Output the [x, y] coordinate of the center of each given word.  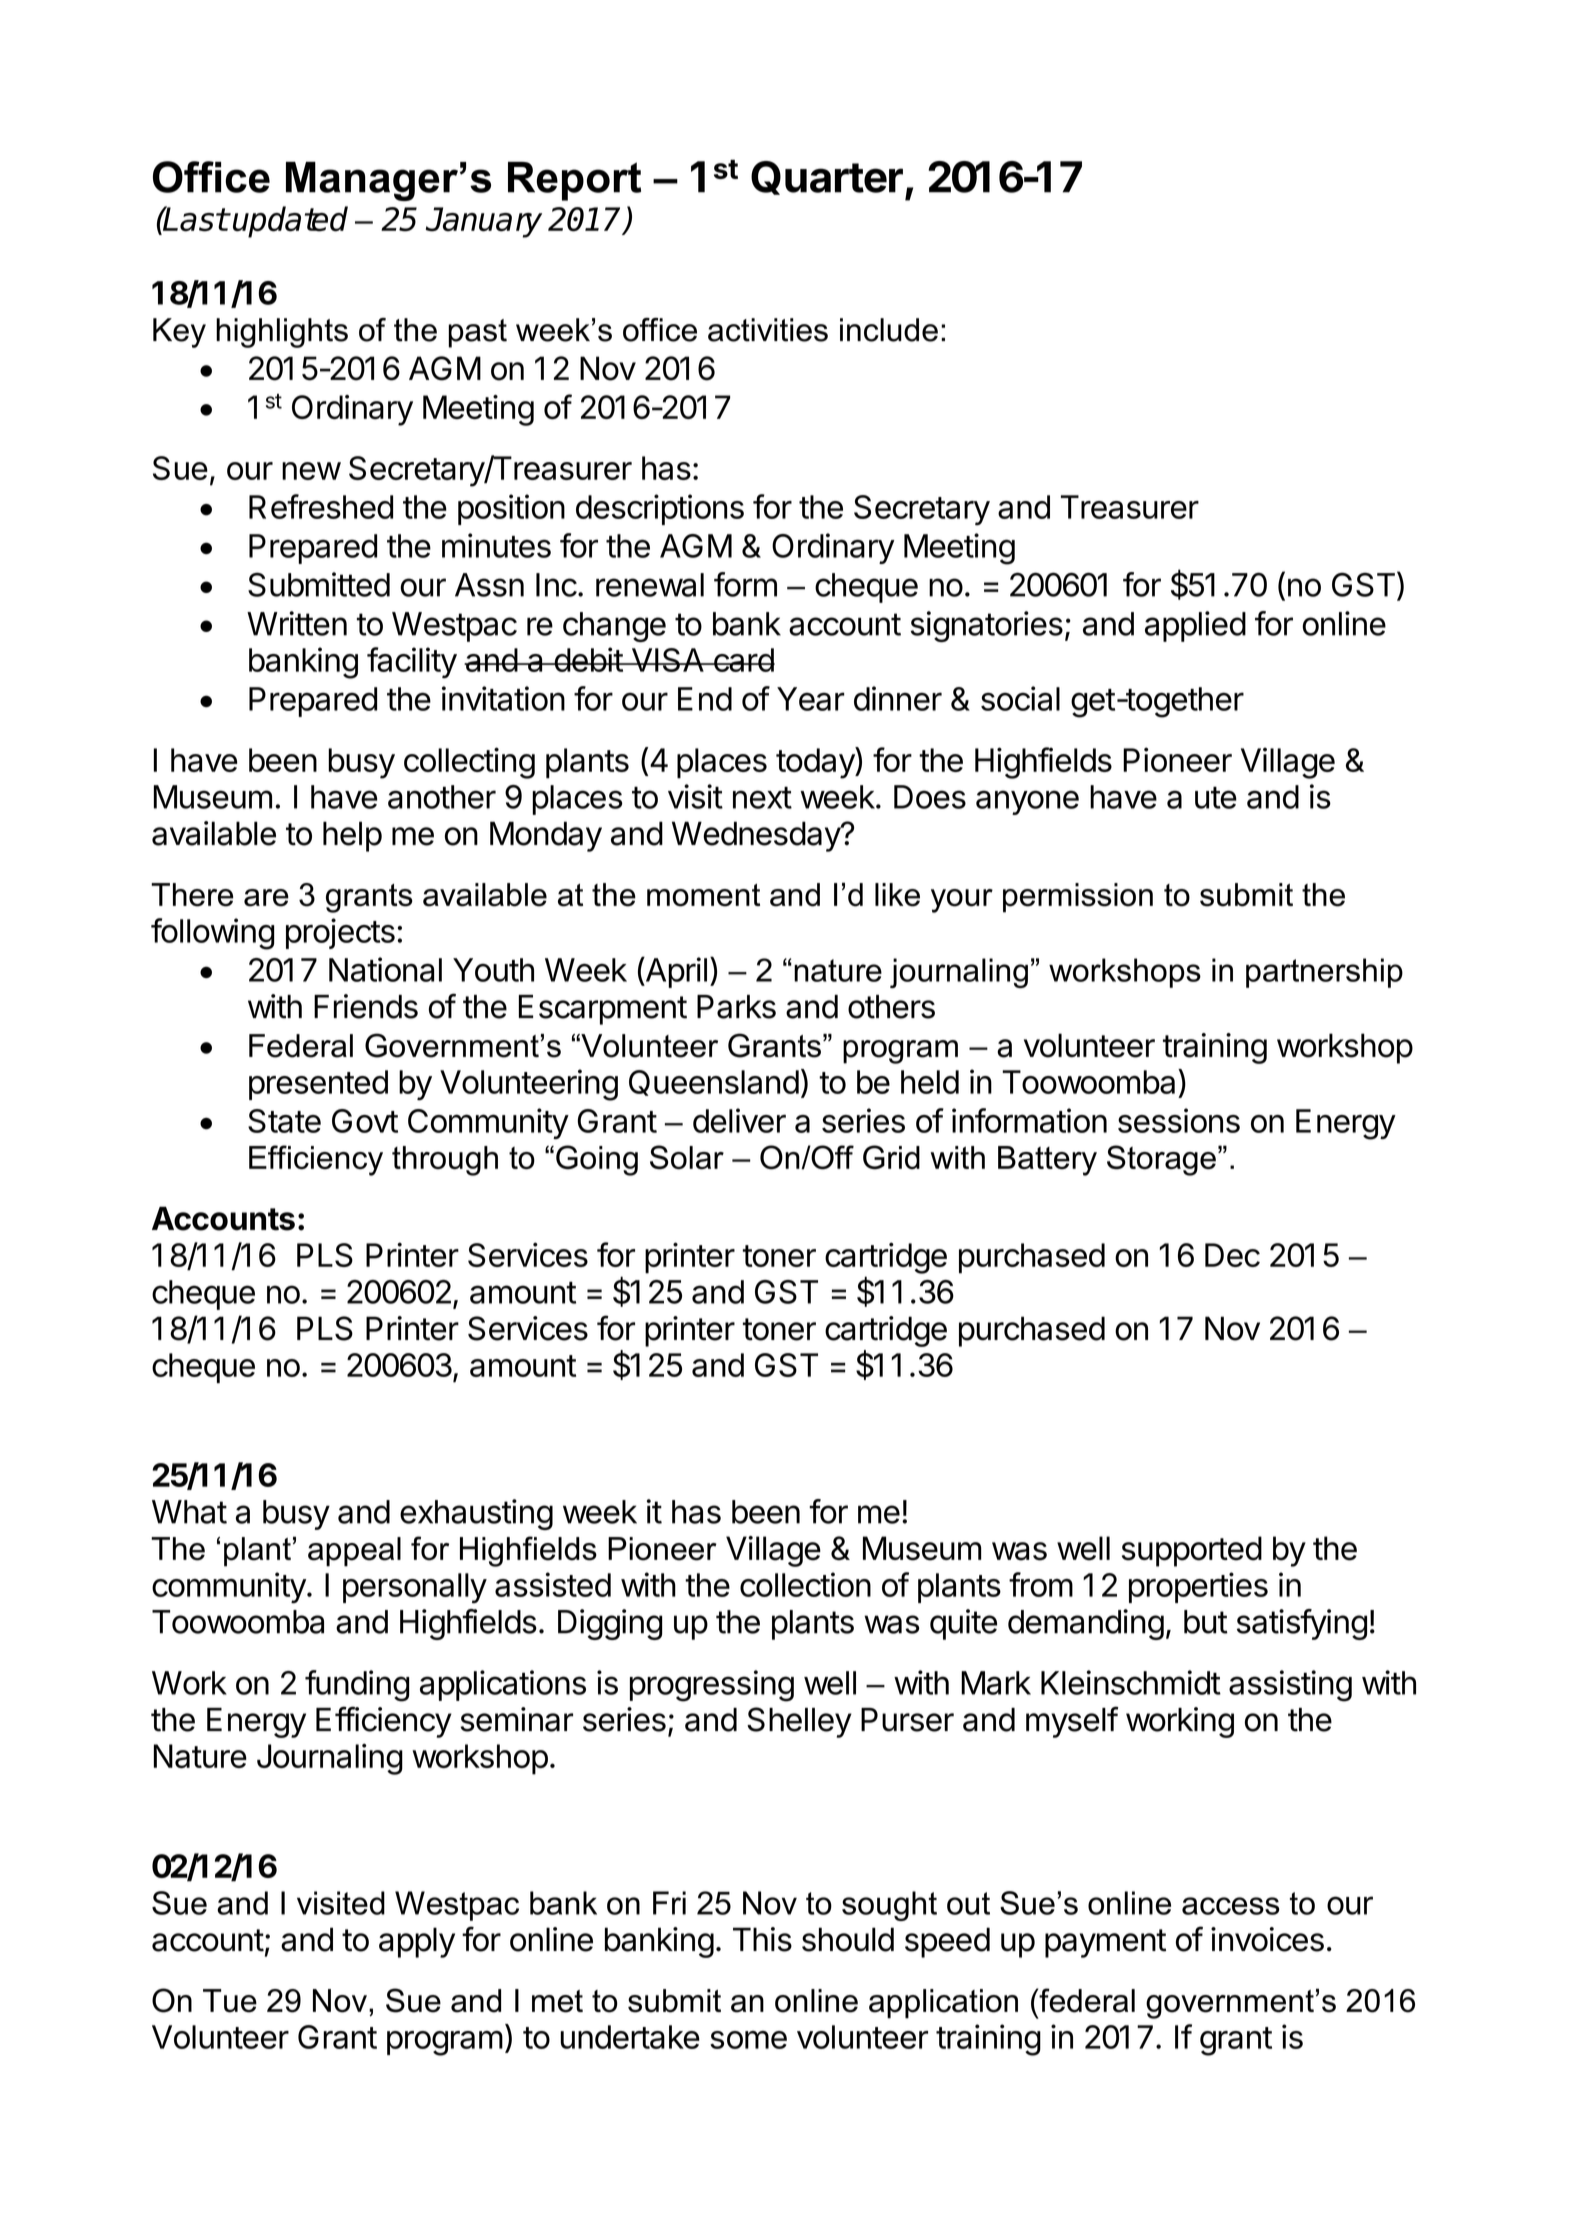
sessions [1179, 1120]
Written [297, 623]
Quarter [827, 178]
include [889, 330]
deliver [739, 1120]
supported [1192, 1551]
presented [318, 1085]
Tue [230, 2001]
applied [1195, 626]
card [743, 660]
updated [290, 222]
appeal [354, 1552]
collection [805, 1584]
